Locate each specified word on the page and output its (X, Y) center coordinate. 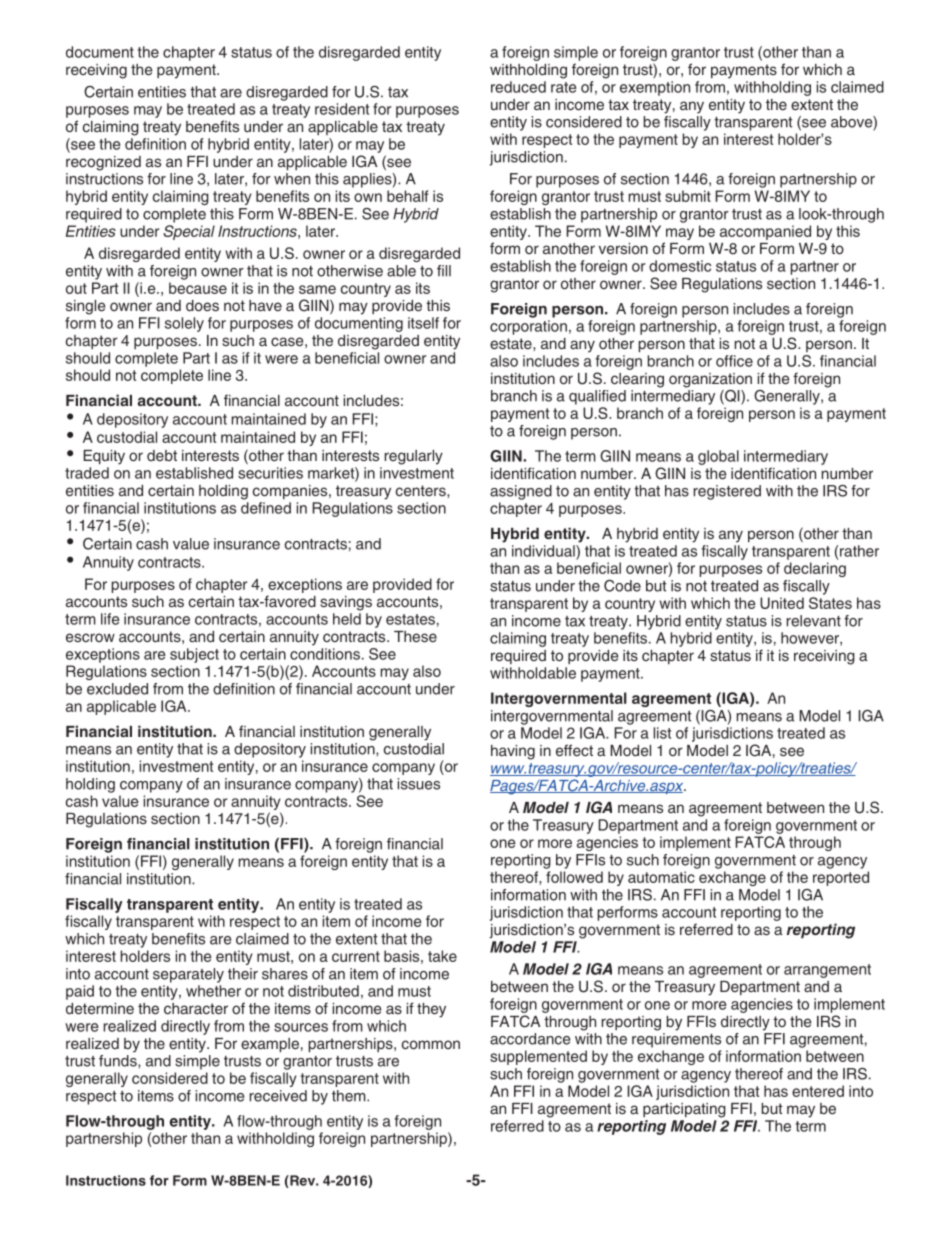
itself (423, 323)
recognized (103, 163)
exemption (655, 88)
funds (119, 1059)
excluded (117, 689)
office (734, 361)
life (110, 619)
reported (841, 878)
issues (418, 784)
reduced (518, 87)
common (431, 1044)
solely (184, 324)
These (415, 636)
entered (818, 1091)
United (782, 603)
